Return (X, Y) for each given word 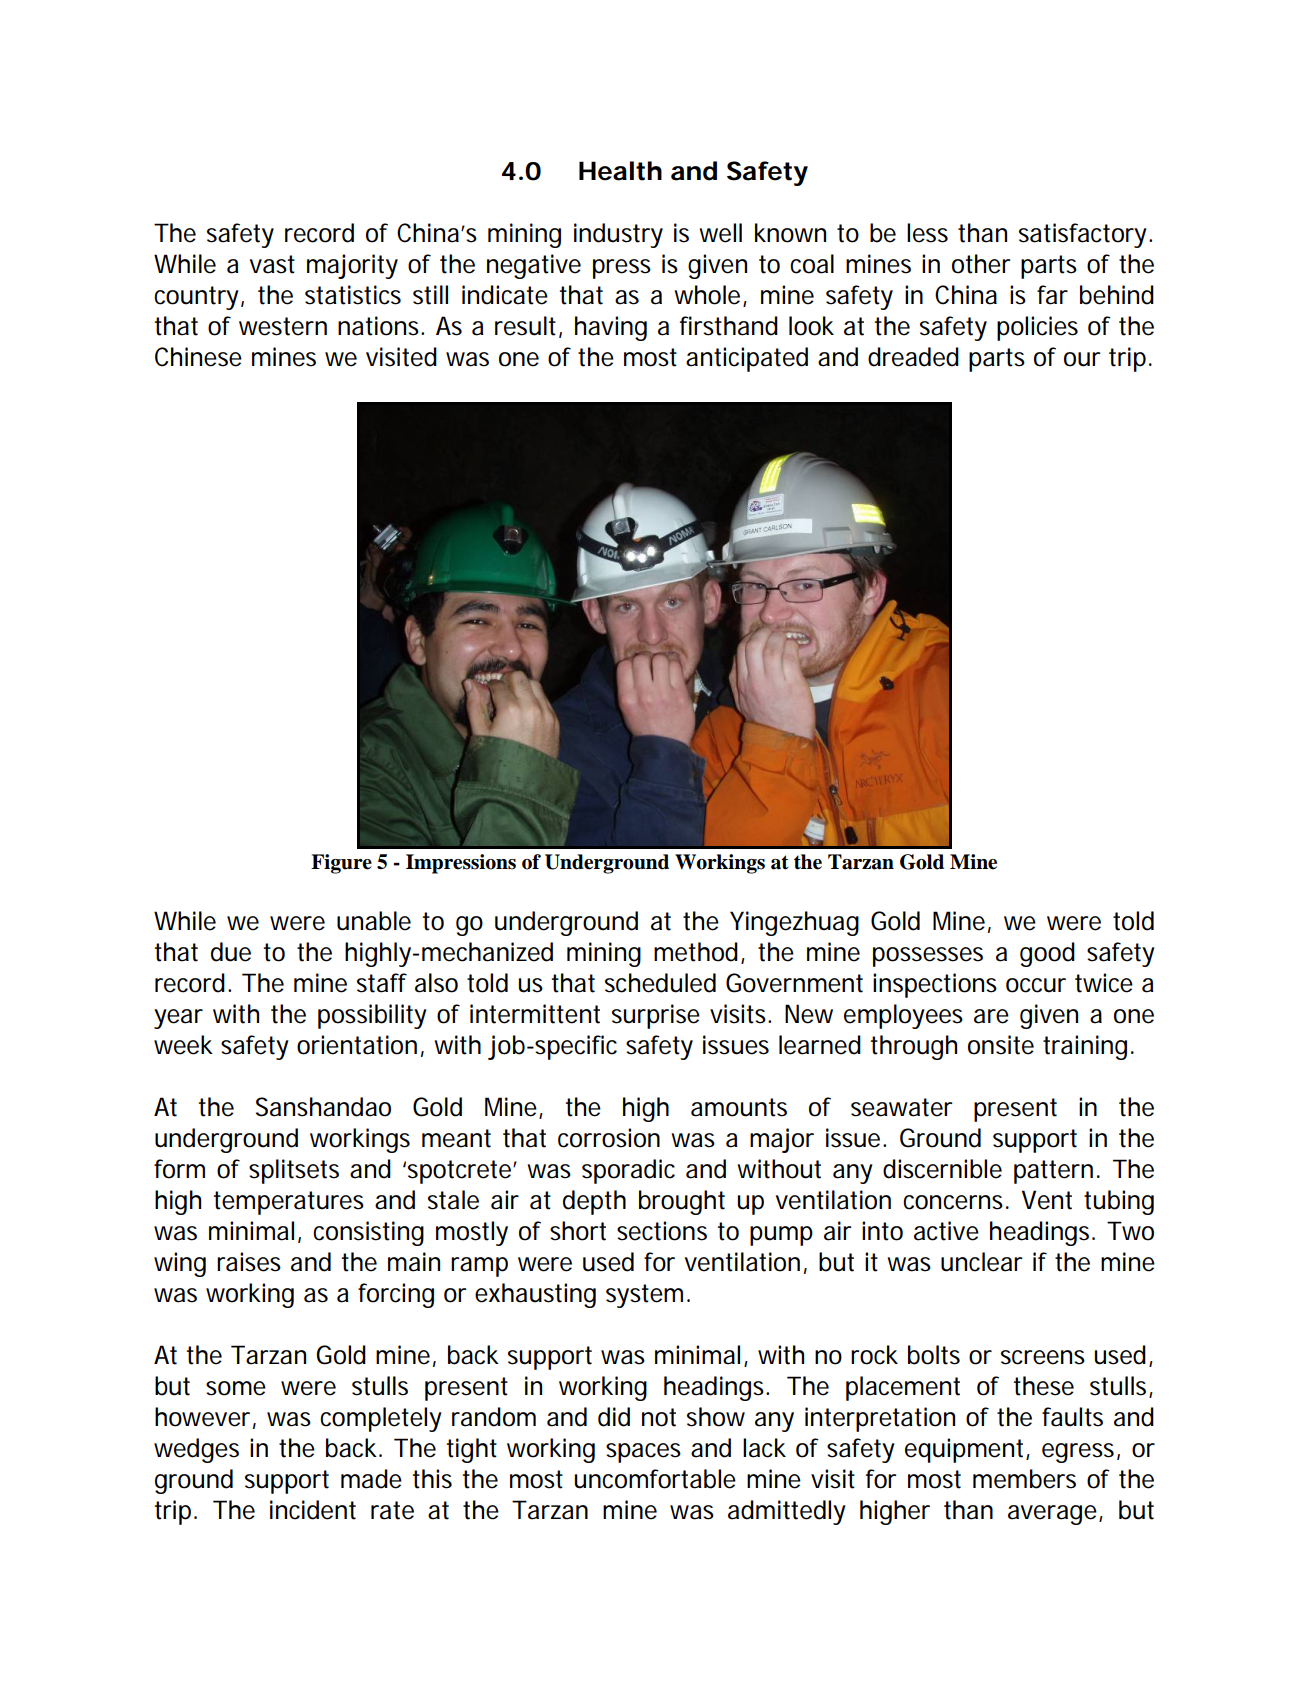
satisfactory (1085, 235)
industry (618, 235)
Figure (341, 864)
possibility (372, 1016)
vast (272, 264)
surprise (656, 1016)
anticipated (747, 359)
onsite (1001, 1045)
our (1082, 359)
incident (313, 1510)
